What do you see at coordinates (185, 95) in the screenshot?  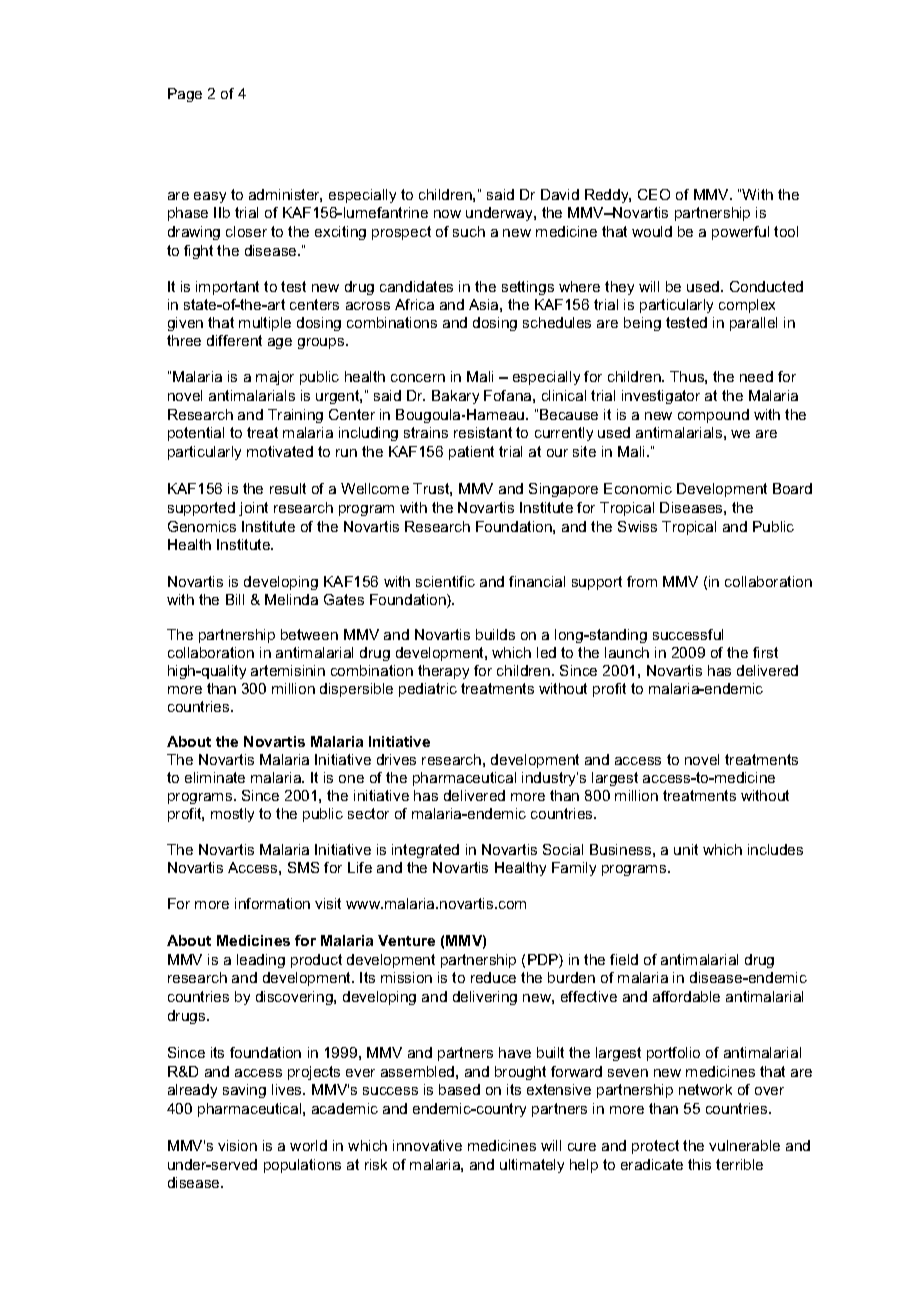 I see `Page` at bounding box center [185, 95].
